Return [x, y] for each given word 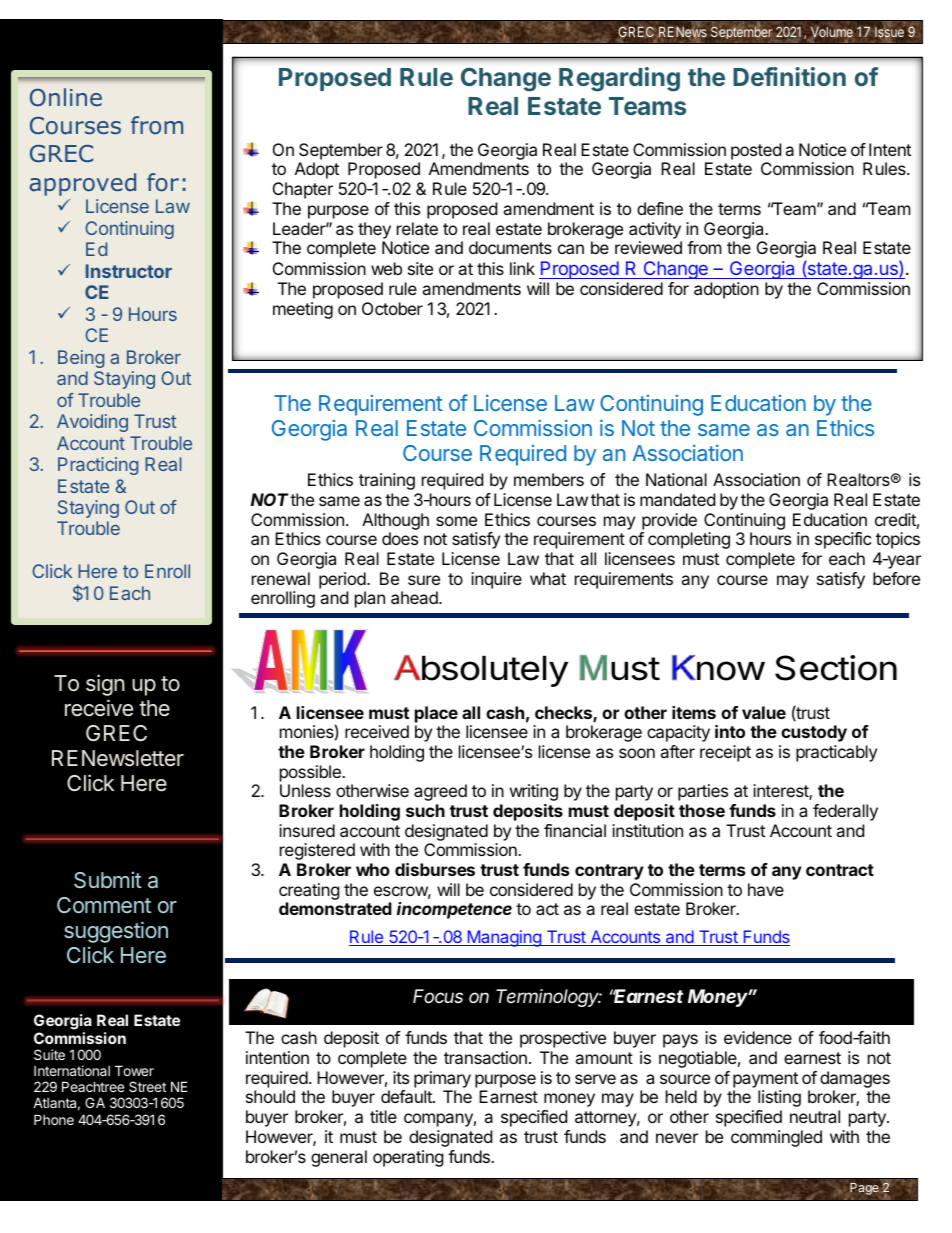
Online [66, 97]
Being [81, 359]
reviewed [648, 247]
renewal [281, 578]
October [392, 308]
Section [836, 668]
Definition [789, 76]
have [766, 889]
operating [408, 1158]
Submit [108, 879]
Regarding [619, 79]
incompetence [454, 910]
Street [147, 1086]
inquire [496, 580]
